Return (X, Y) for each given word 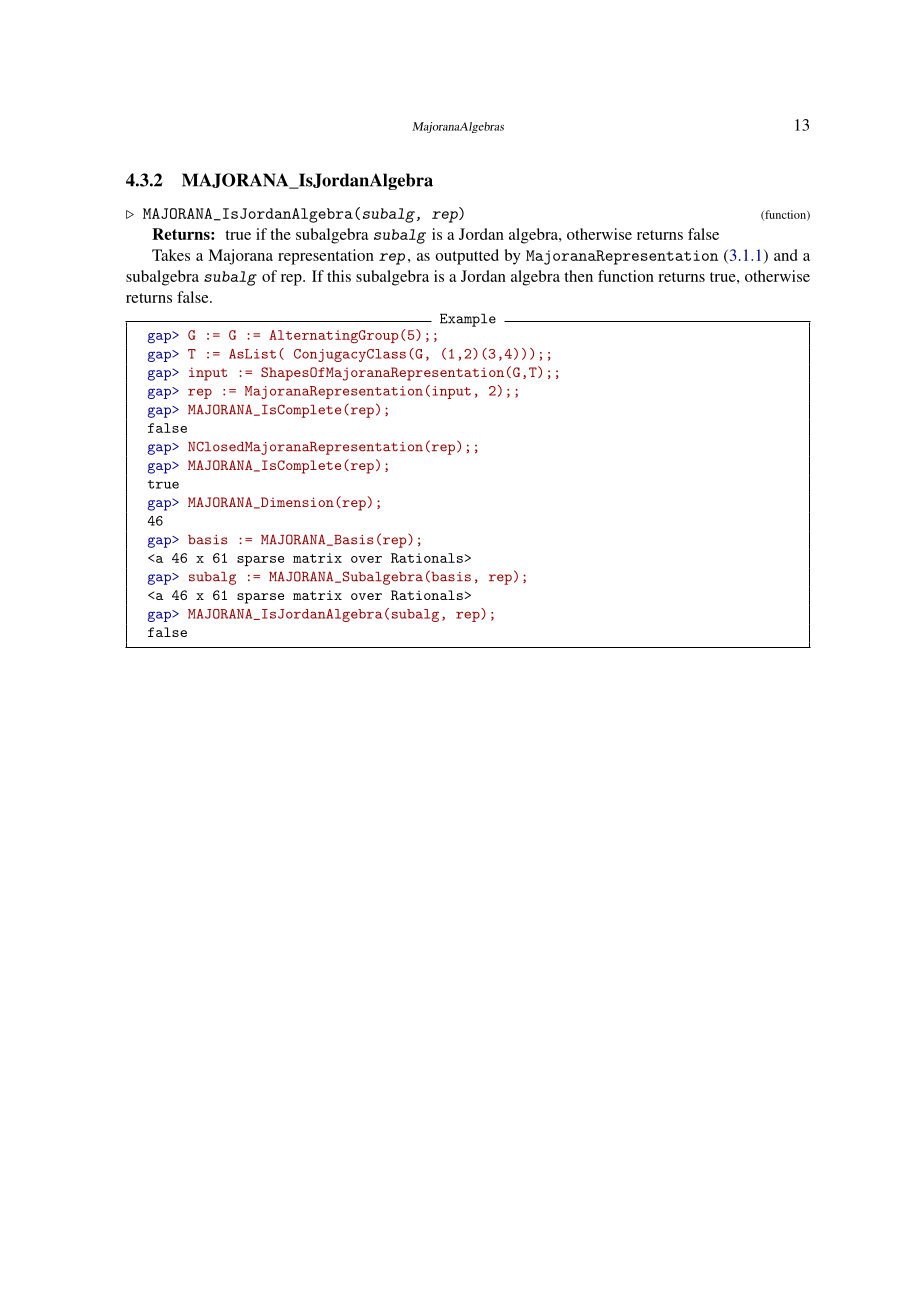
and (786, 255)
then (578, 276)
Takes (171, 255)
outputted (467, 257)
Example (468, 320)
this (339, 276)
